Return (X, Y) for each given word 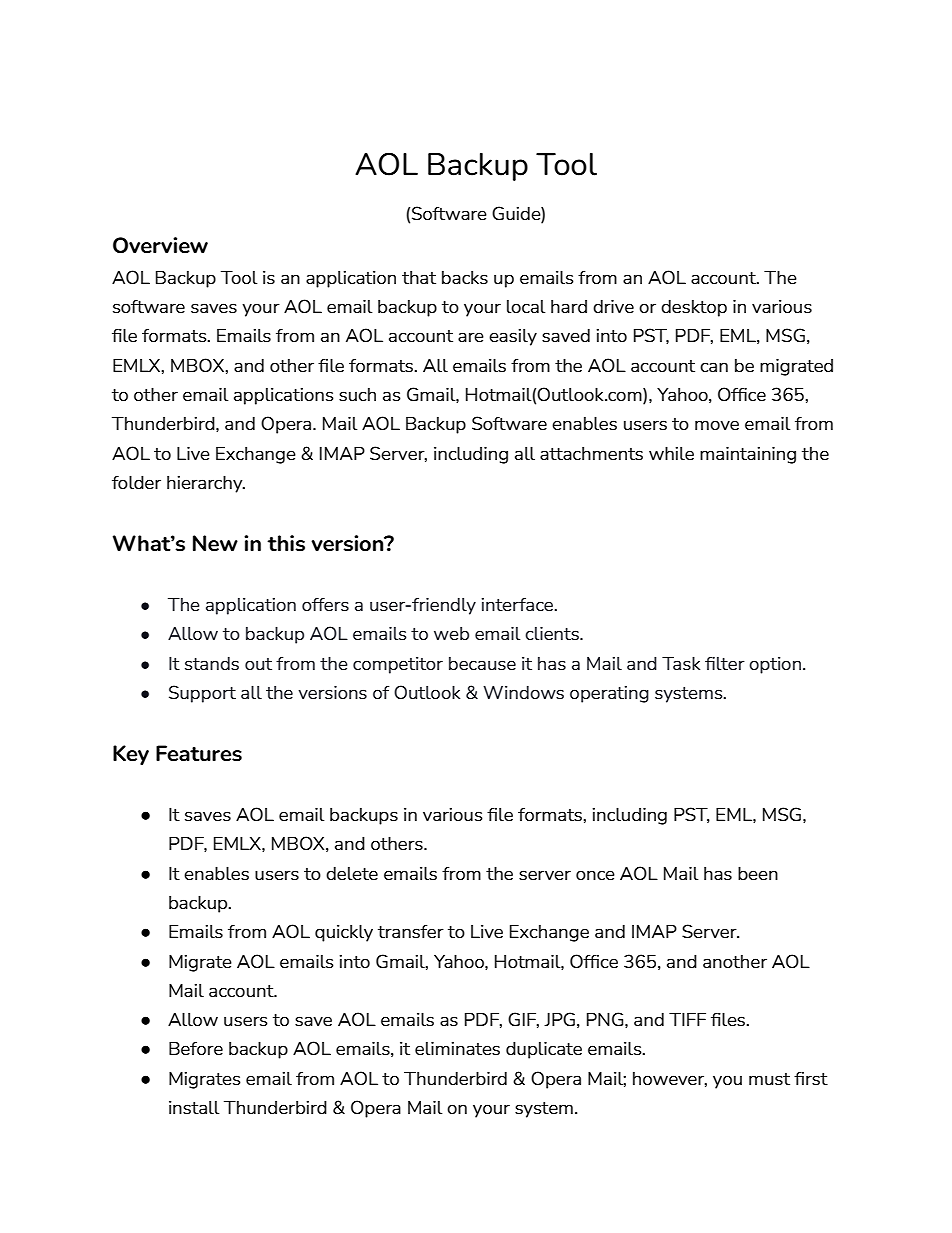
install (194, 1107)
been (758, 873)
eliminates (457, 1048)
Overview (160, 245)
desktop (694, 308)
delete (352, 873)
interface (519, 604)
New (215, 543)
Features (199, 753)
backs (465, 277)
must (769, 1079)
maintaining (748, 455)
